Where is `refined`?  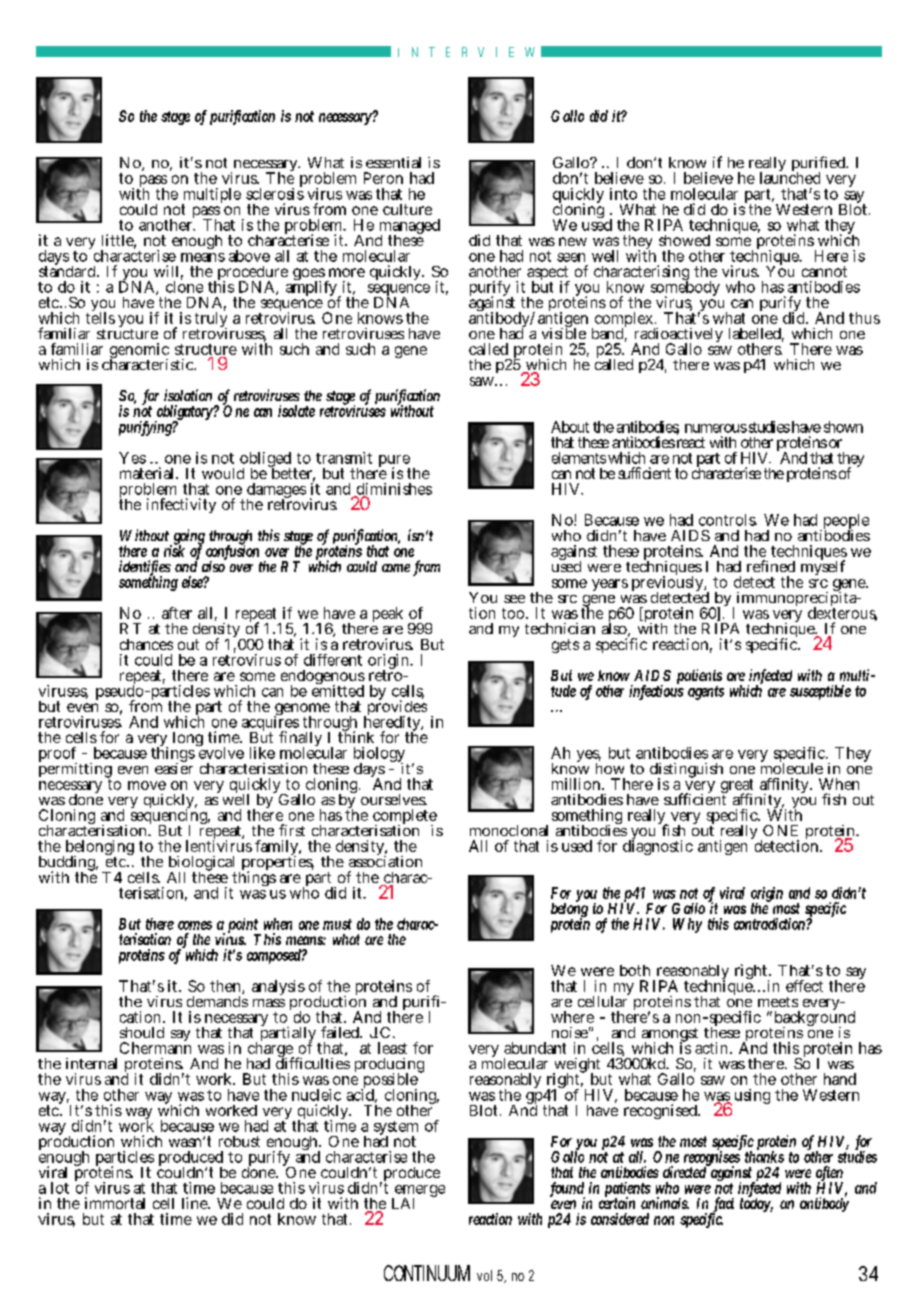 refined is located at coordinates (771, 566).
